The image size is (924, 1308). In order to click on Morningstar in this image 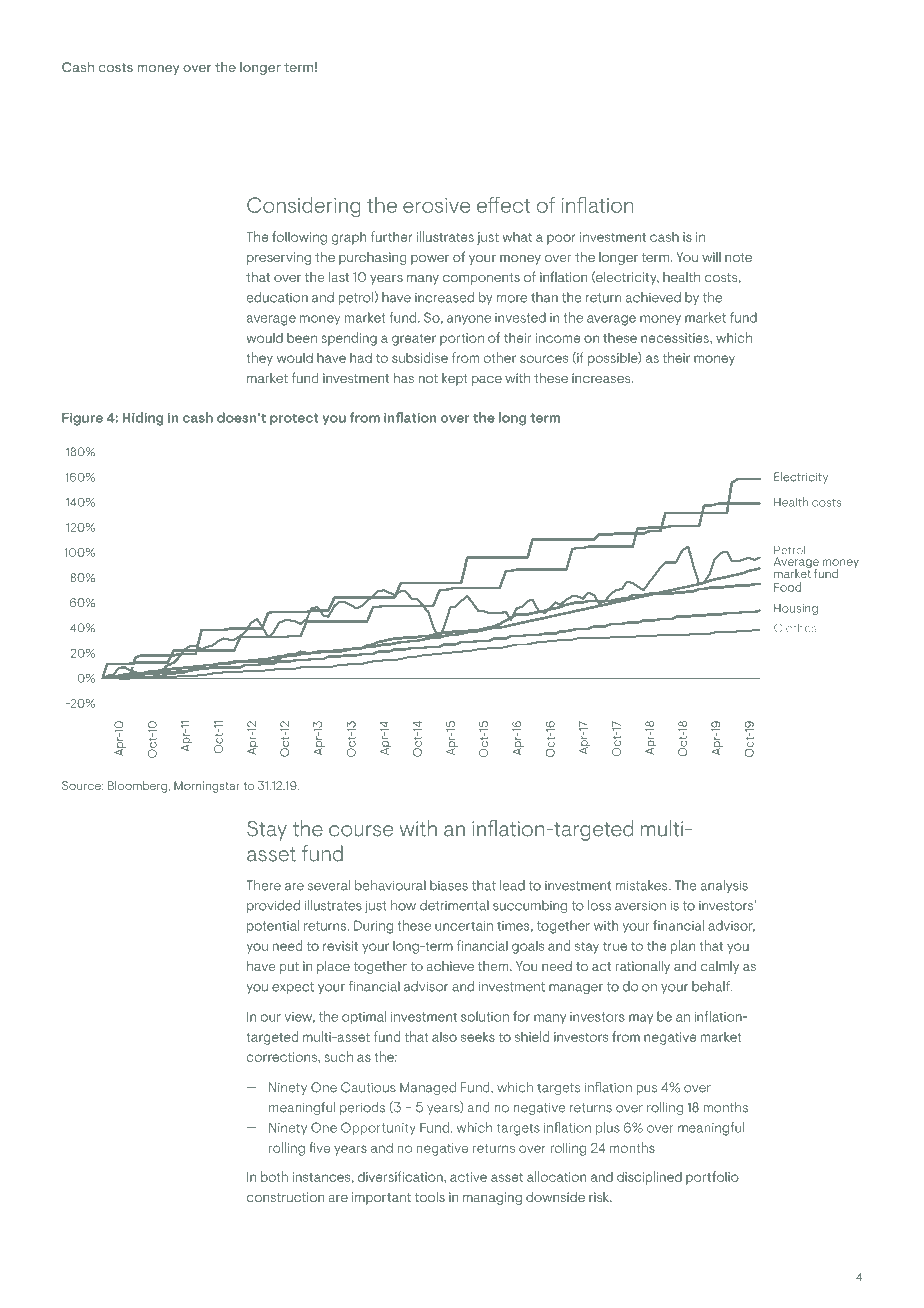, I will do `click(207, 787)`.
